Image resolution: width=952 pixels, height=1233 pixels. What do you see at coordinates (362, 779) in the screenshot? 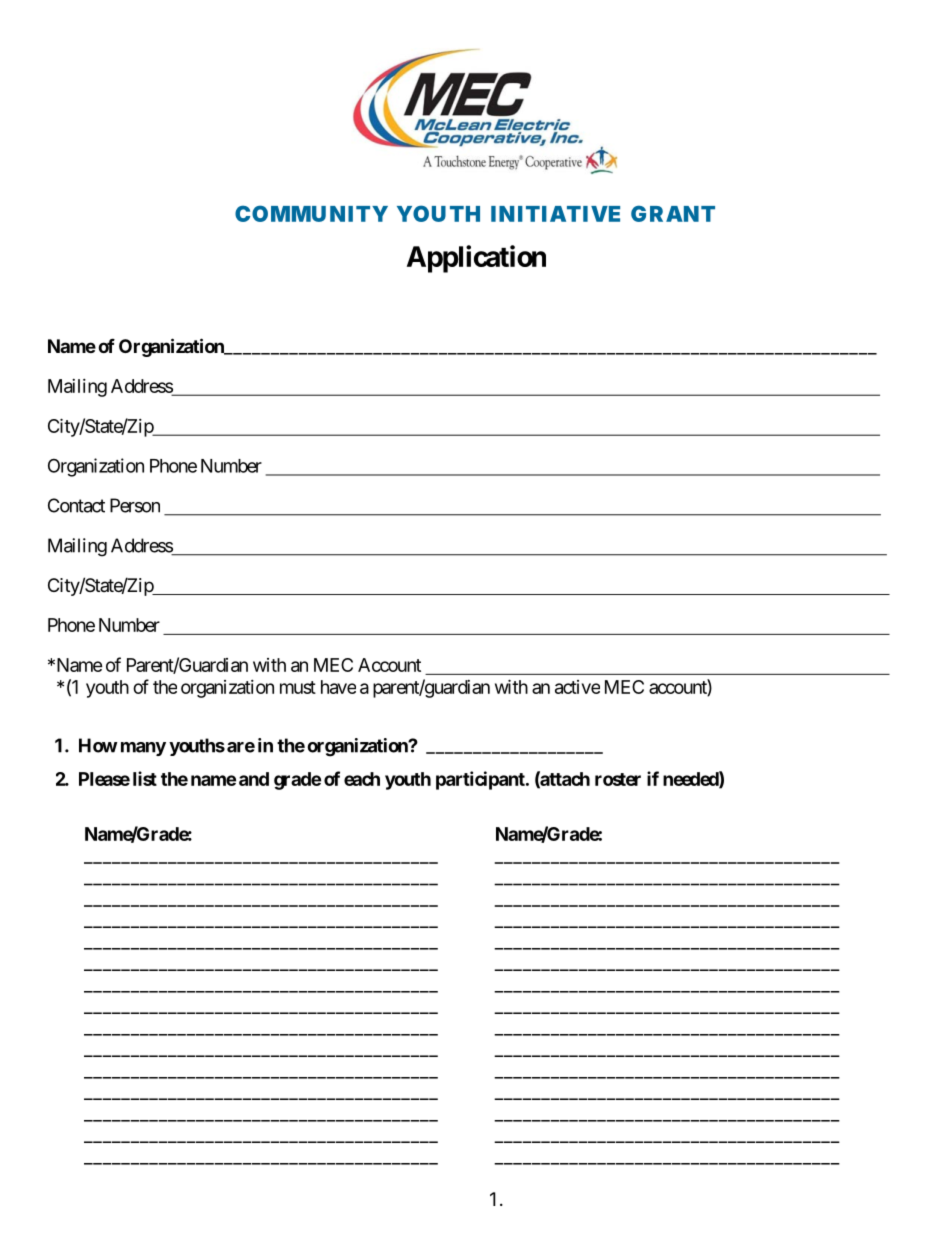
I see `each` at bounding box center [362, 779].
